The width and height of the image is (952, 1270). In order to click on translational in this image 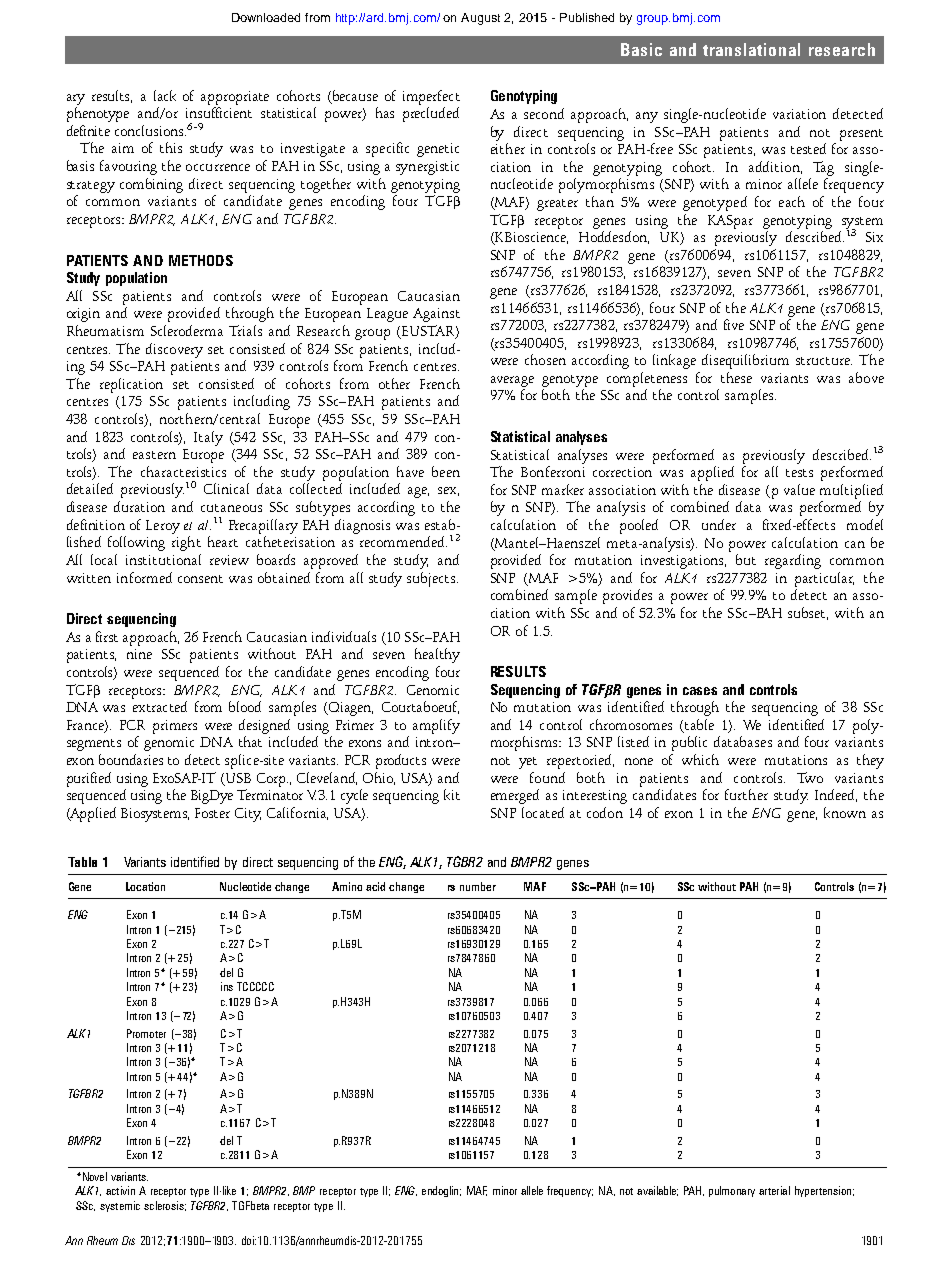, I will do `click(751, 49)`.
